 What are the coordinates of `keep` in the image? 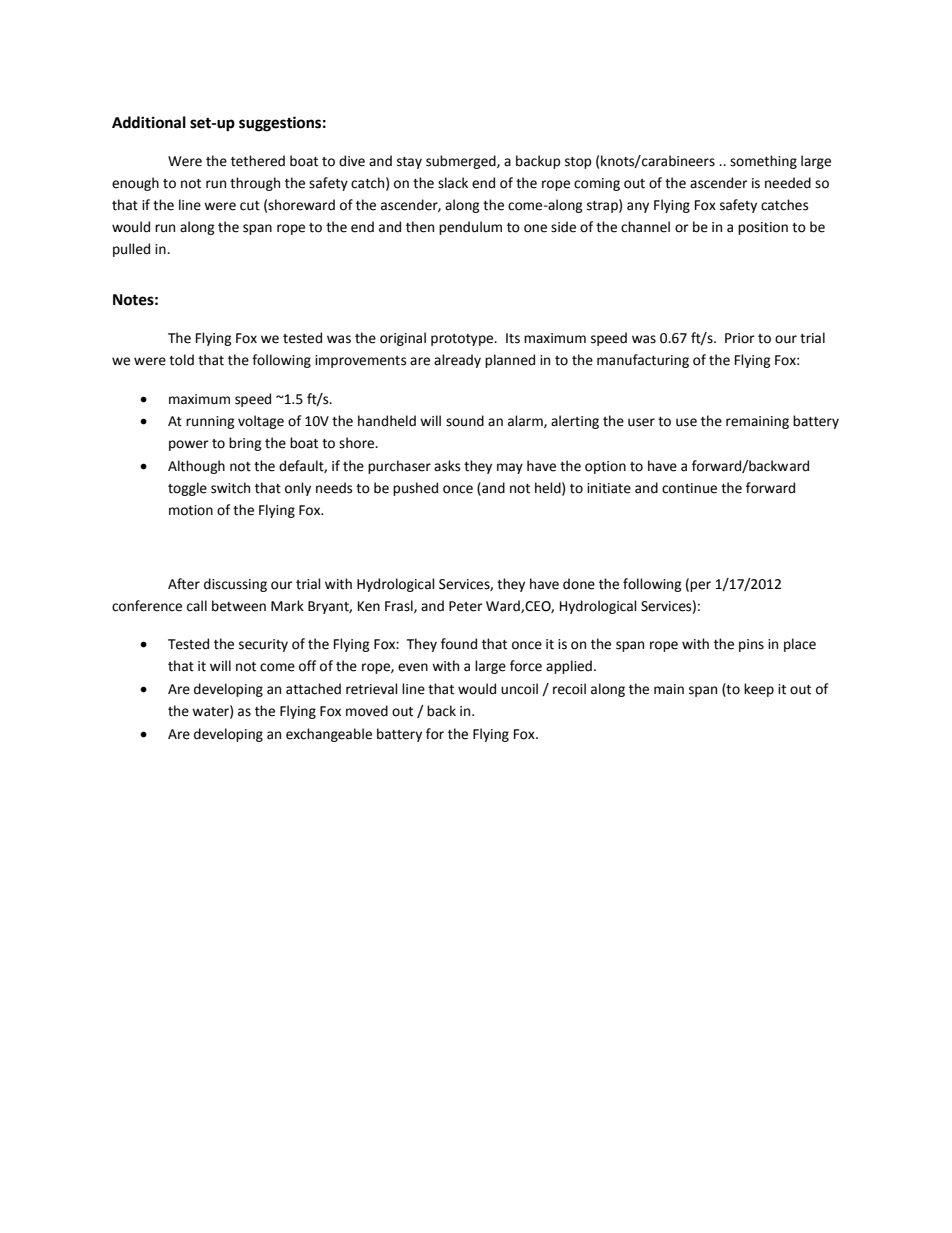 It's located at (759, 690).
